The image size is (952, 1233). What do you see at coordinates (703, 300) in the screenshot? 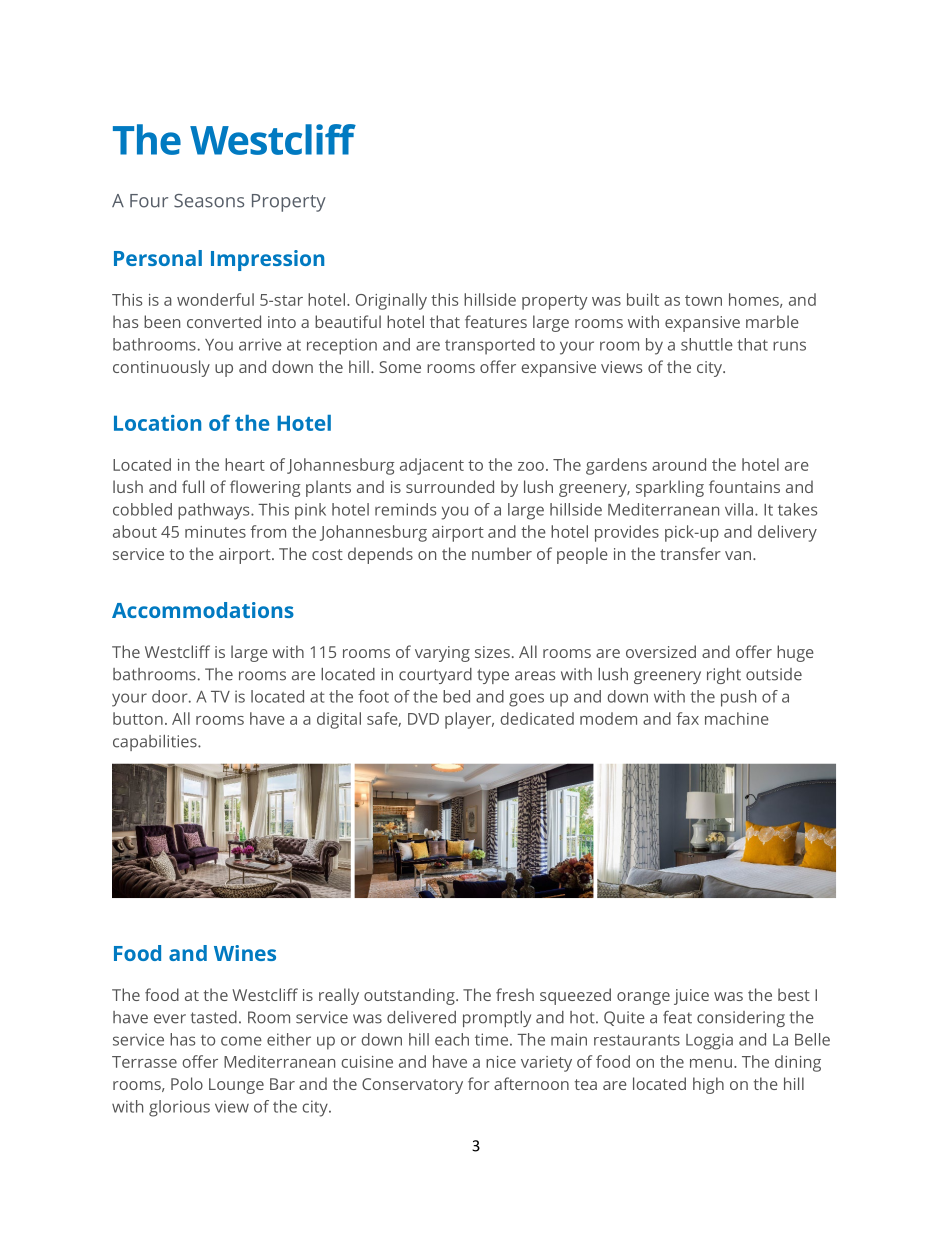
I see `town` at bounding box center [703, 300].
